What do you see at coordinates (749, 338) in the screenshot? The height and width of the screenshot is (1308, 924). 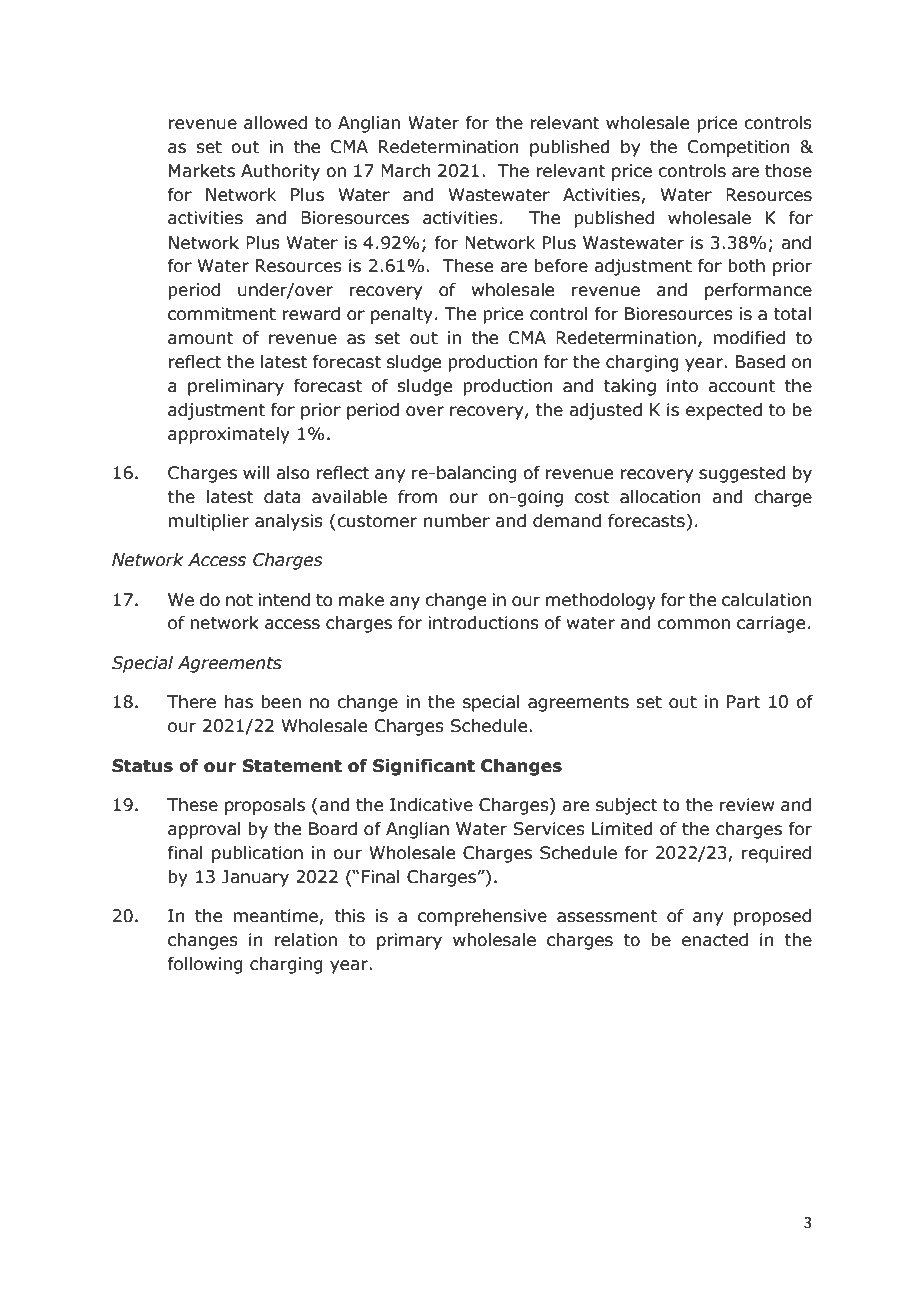 I see `modified` at bounding box center [749, 338].
